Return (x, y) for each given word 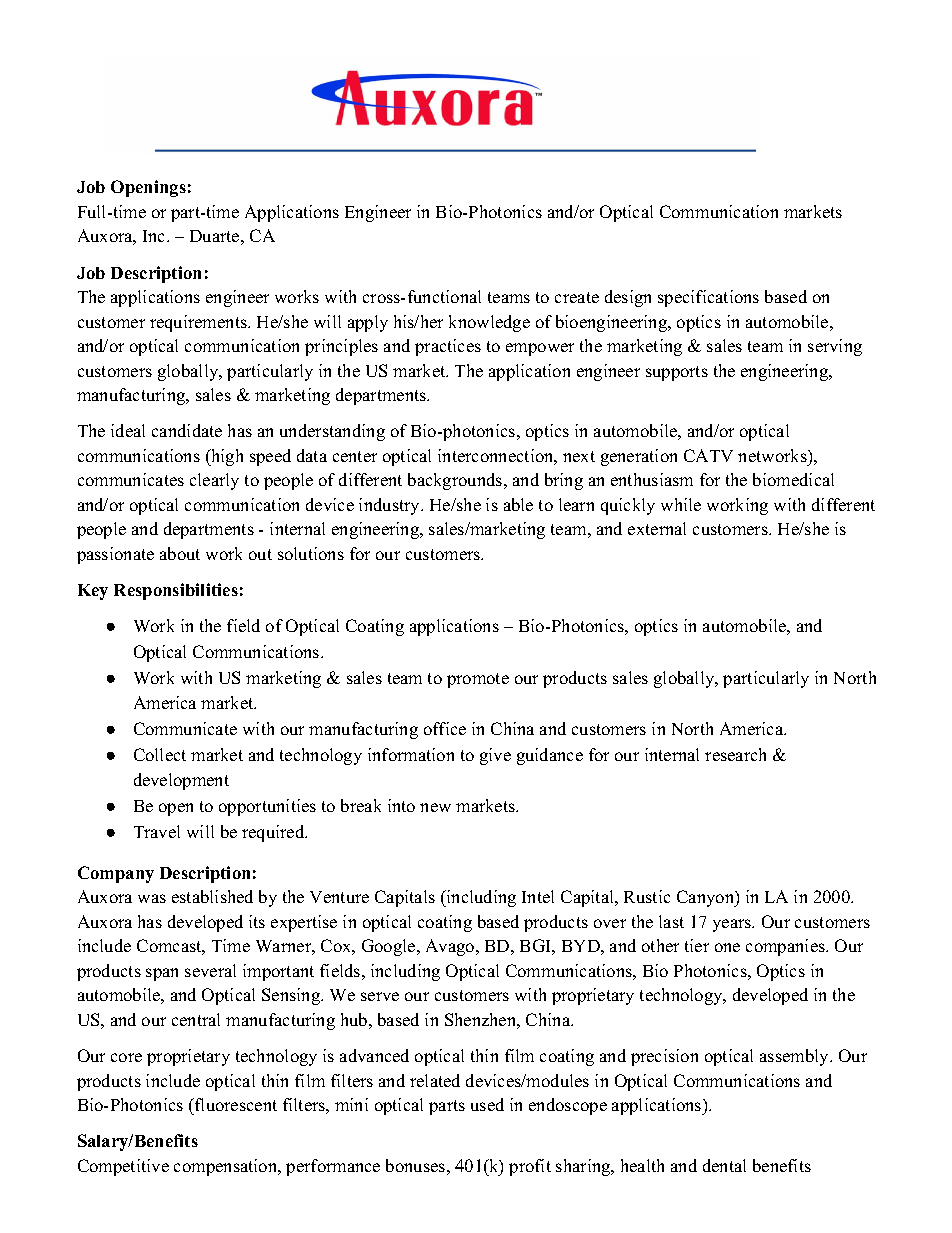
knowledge (489, 323)
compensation (227, 1167)
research (735, 754)
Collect (160, 754)
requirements (199, 323)
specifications (708, 298)
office (445, 728)
